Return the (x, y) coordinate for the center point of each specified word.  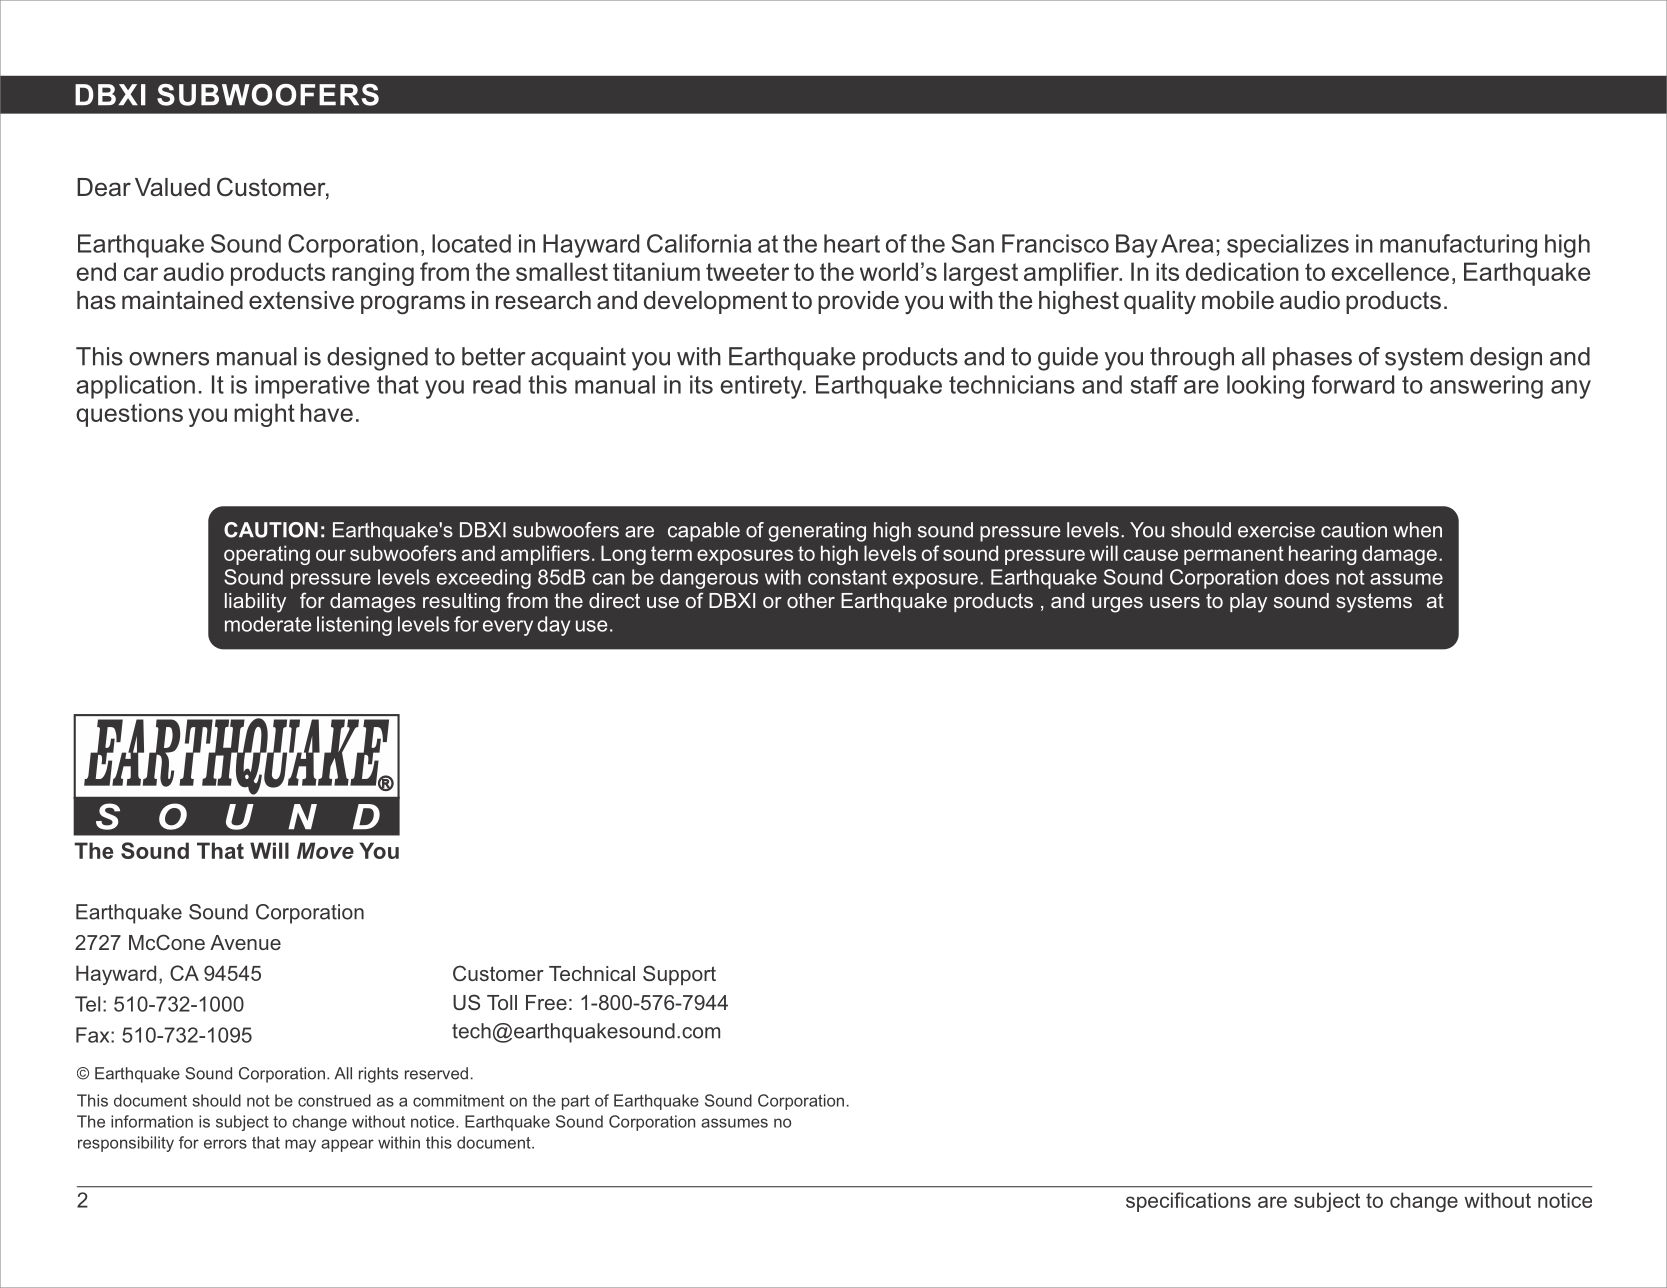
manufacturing (1458, 246)
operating (267, 555)
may (300, 1145)
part (576, 1102)
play (1248, 603)
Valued (172, 187)
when (1417, 530)
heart (852, 243)
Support (679, 975)
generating (817, 532)
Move (325, 850)
